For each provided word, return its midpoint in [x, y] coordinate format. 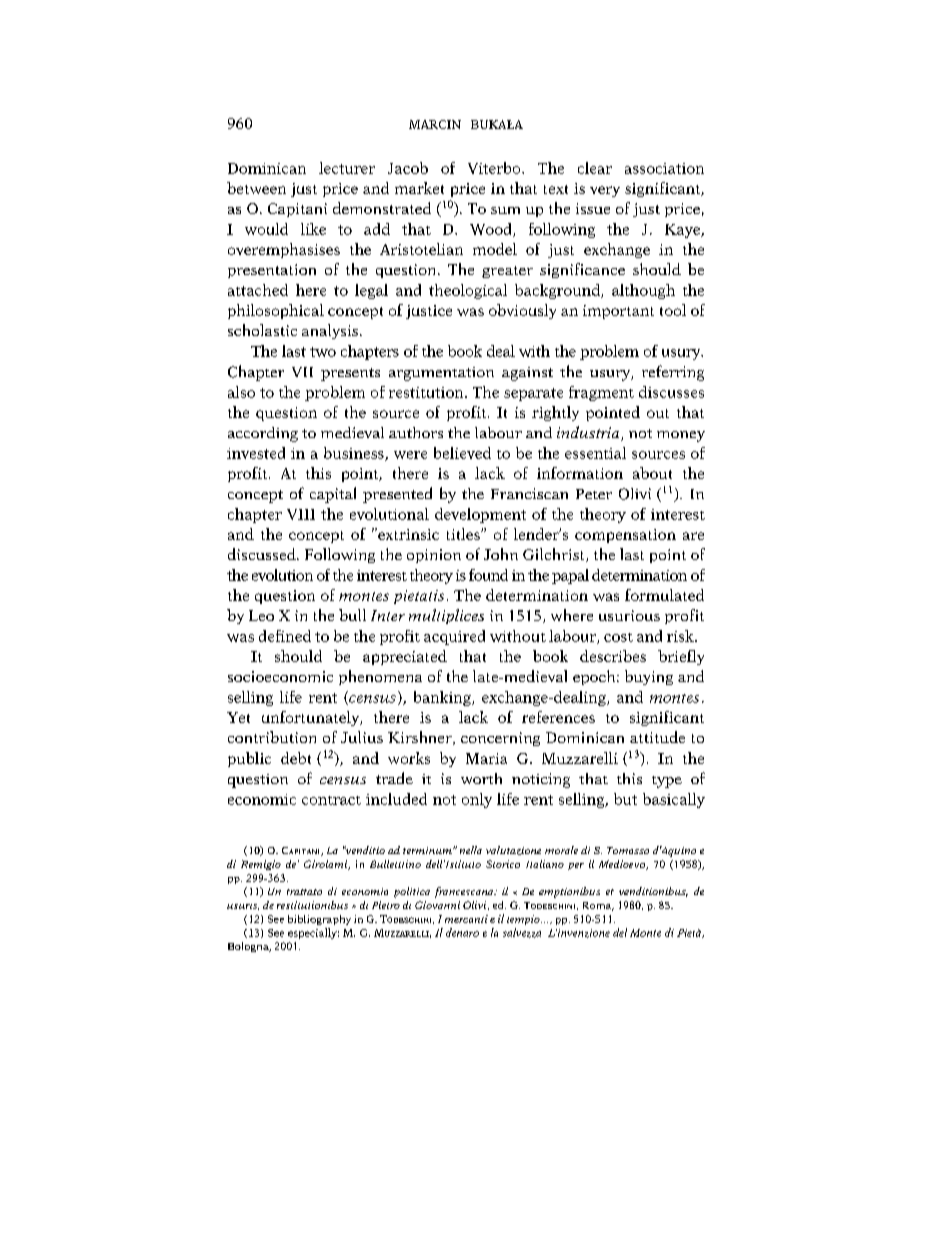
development [480, 515]
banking [443, 698]
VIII [301, 514]
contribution [272, 737]
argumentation [441, 374]
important [618, 312]
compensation [625, 536]
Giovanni [437, 905]
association [664, 168]
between [256, 188]
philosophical [276, 311]
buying [649, 677]
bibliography [319, 920]
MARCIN [435, 124]
